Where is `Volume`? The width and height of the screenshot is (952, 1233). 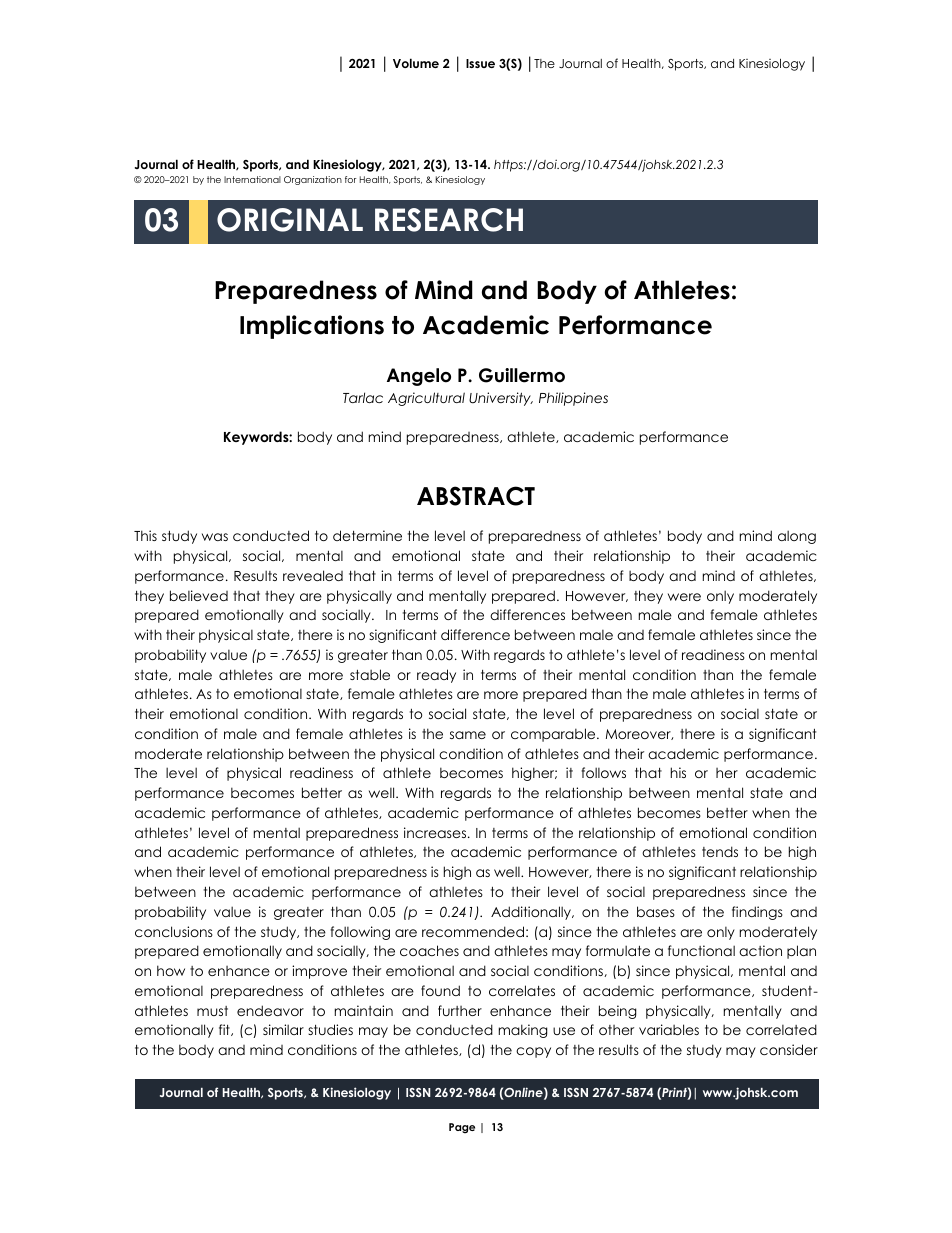
Volume is located at coordinates (416, 63).
